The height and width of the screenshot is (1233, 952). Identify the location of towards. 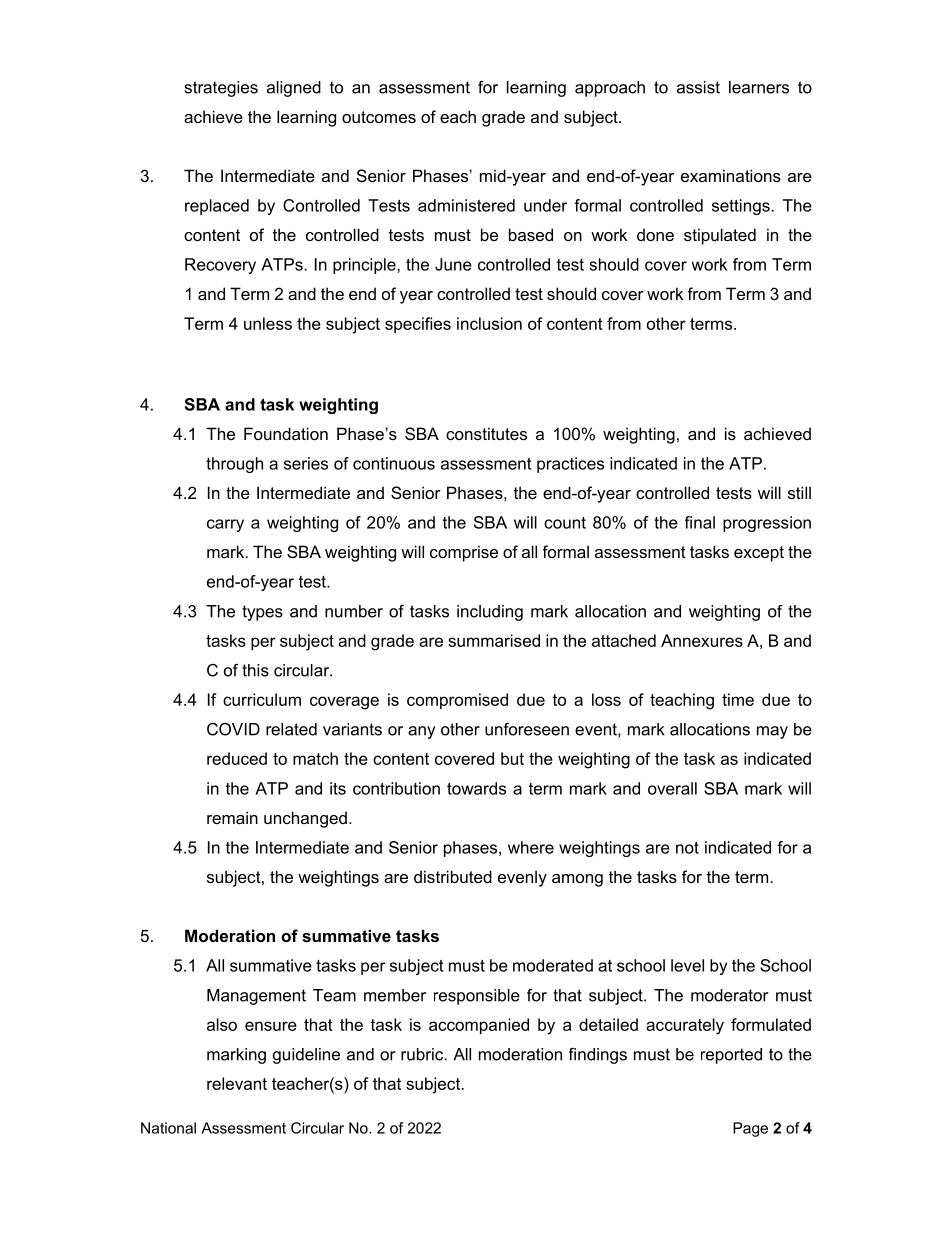
(476, 788).
